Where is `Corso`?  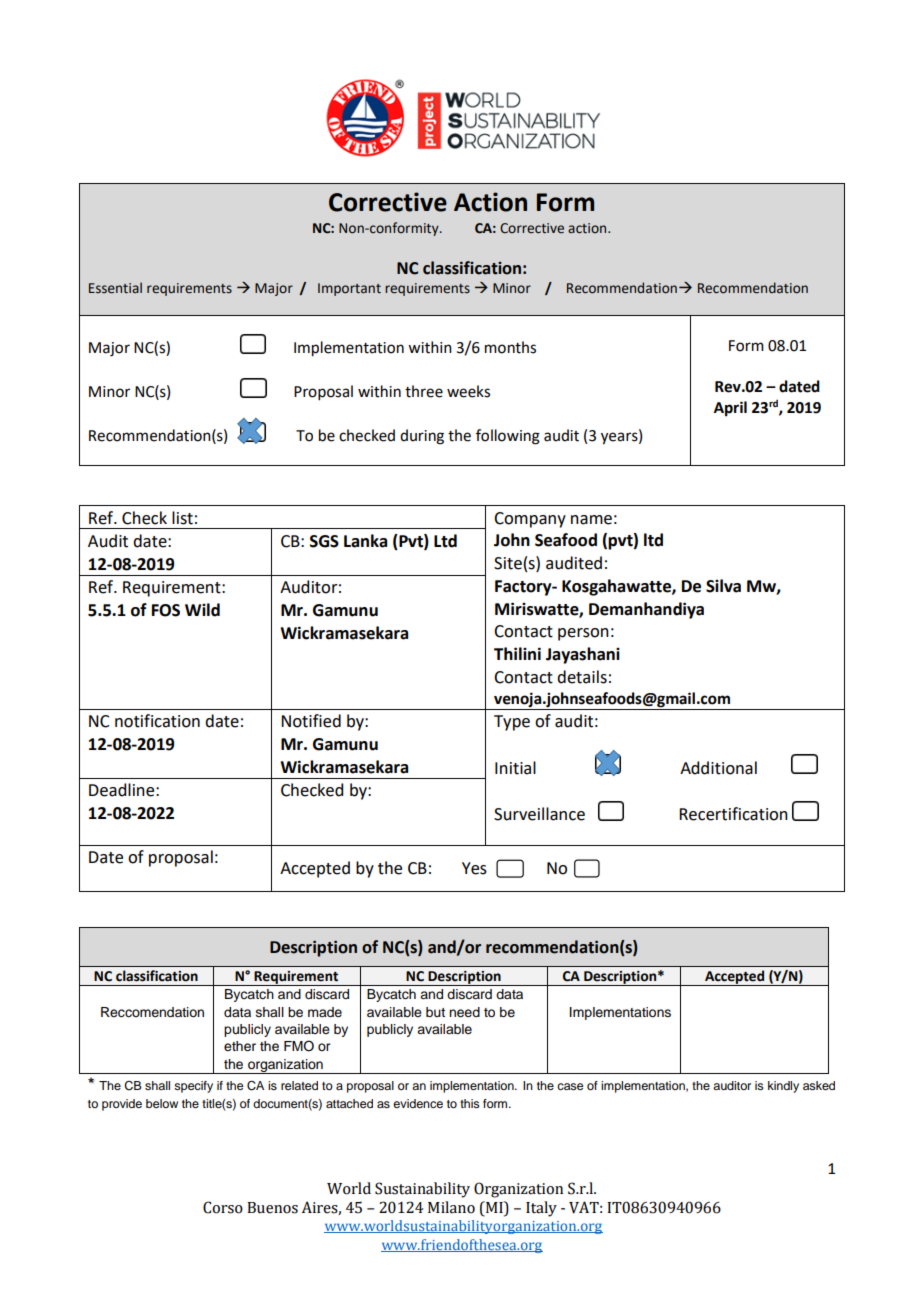
Corso is located at coordinates (223, 1207).
